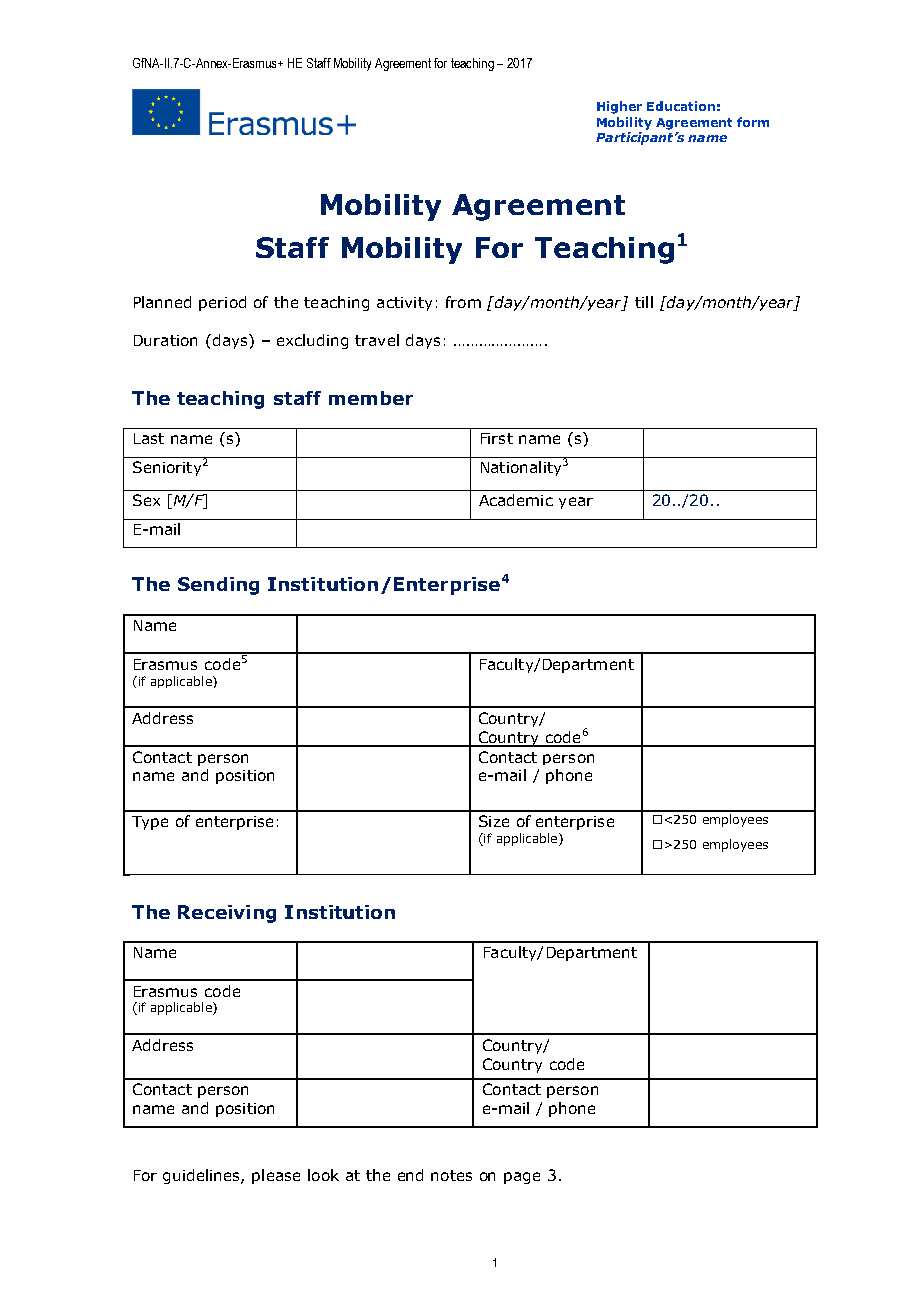  Describe the element at coordinates (681, 106) in the screenshot. I see `Education` at that location.
